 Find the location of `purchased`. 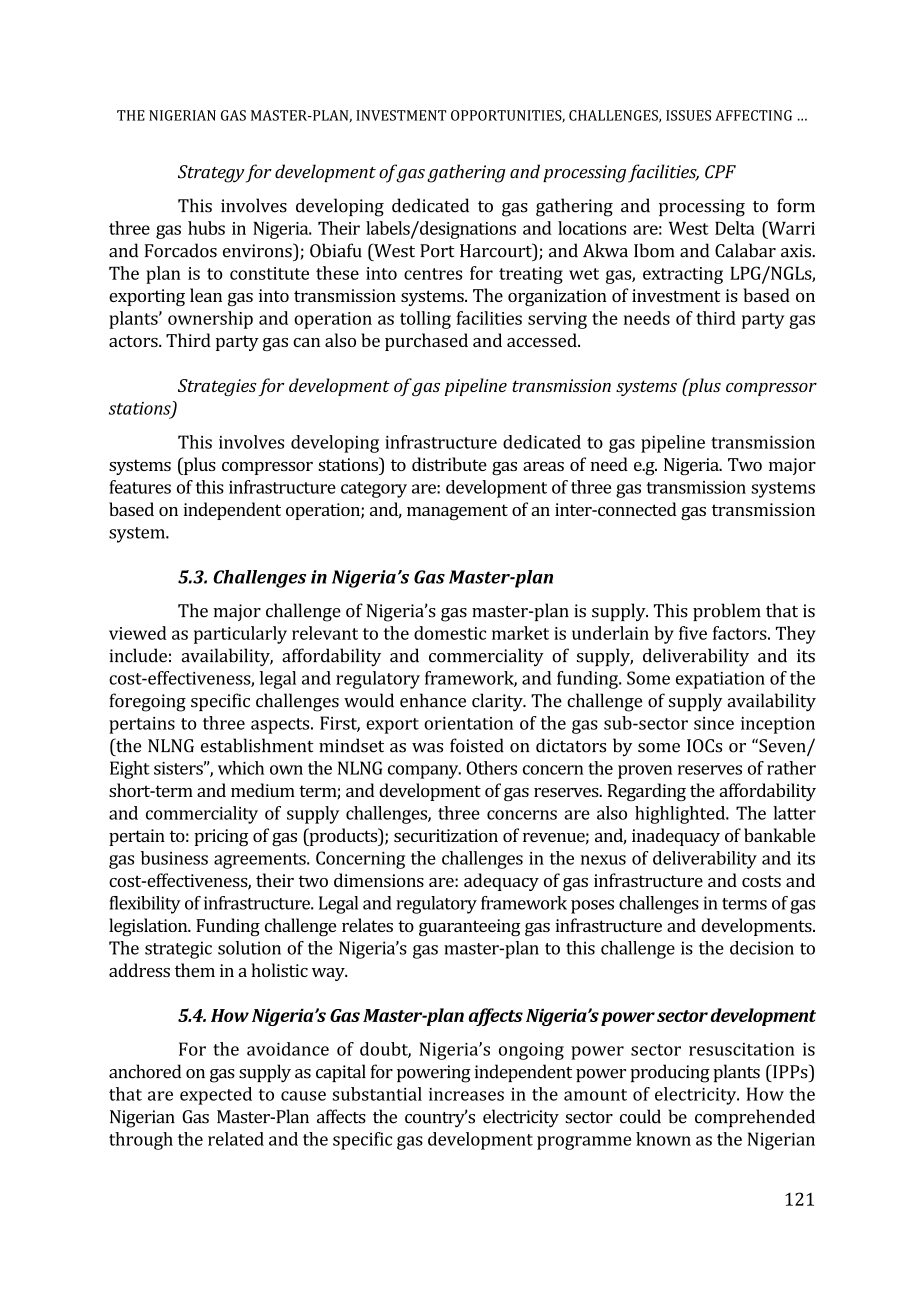

purchased is located at coordinates (426, 342).
